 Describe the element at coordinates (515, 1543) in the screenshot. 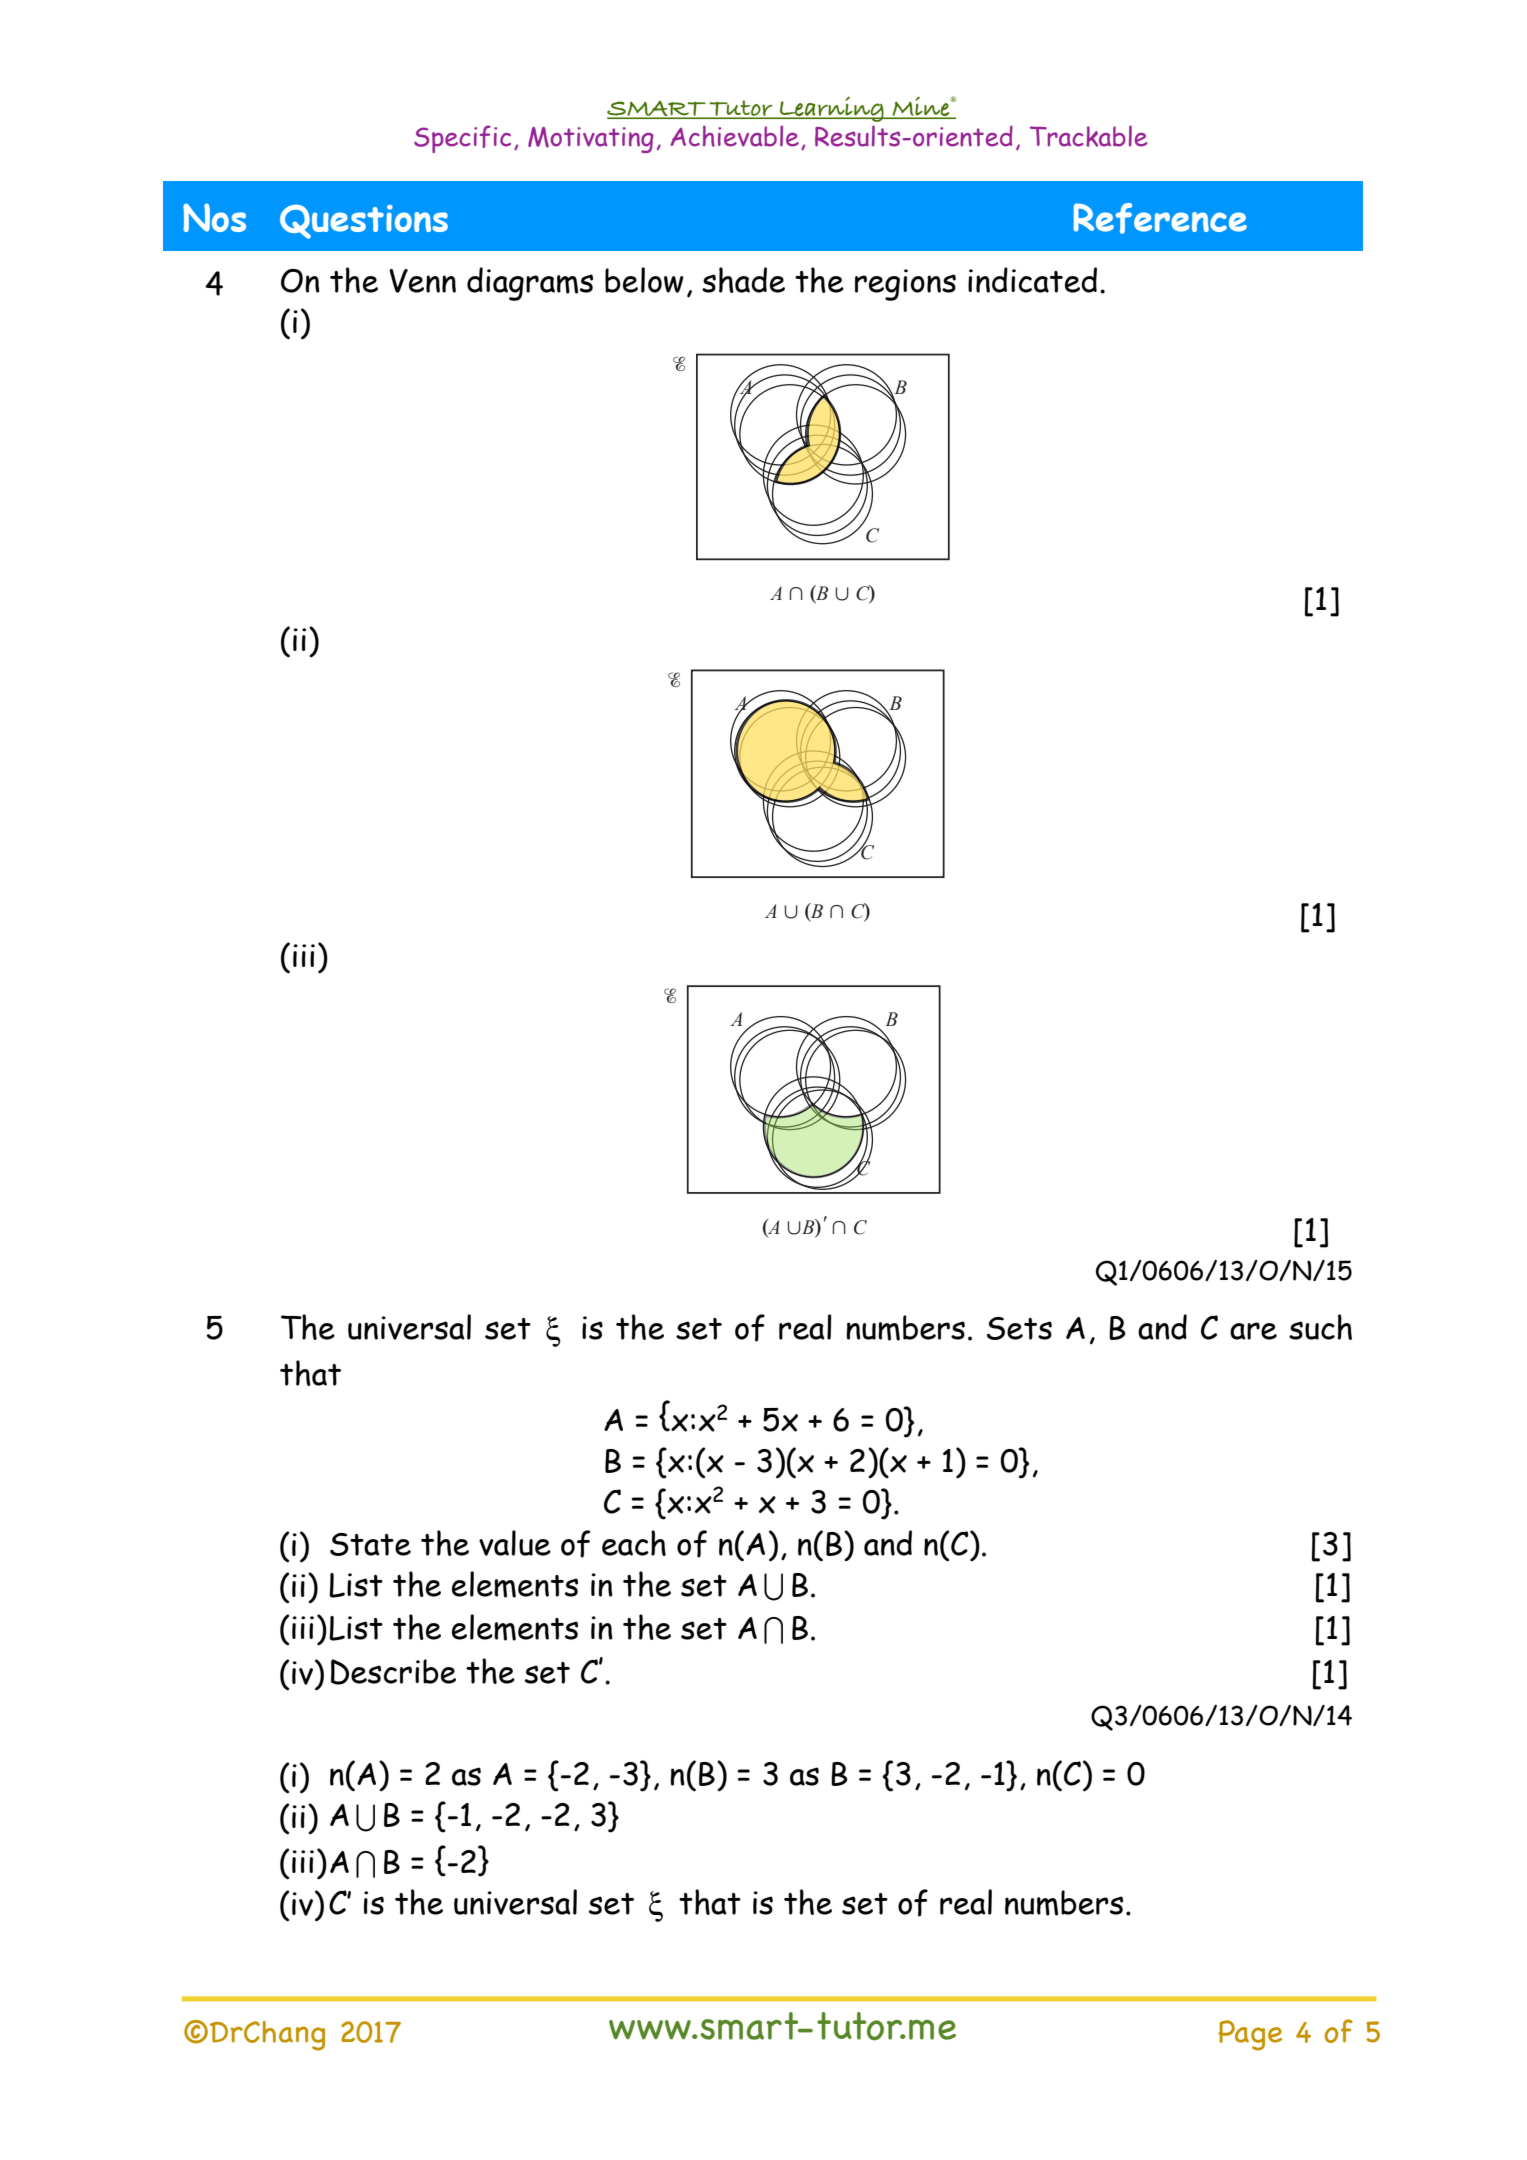

I see `value` at that location.
